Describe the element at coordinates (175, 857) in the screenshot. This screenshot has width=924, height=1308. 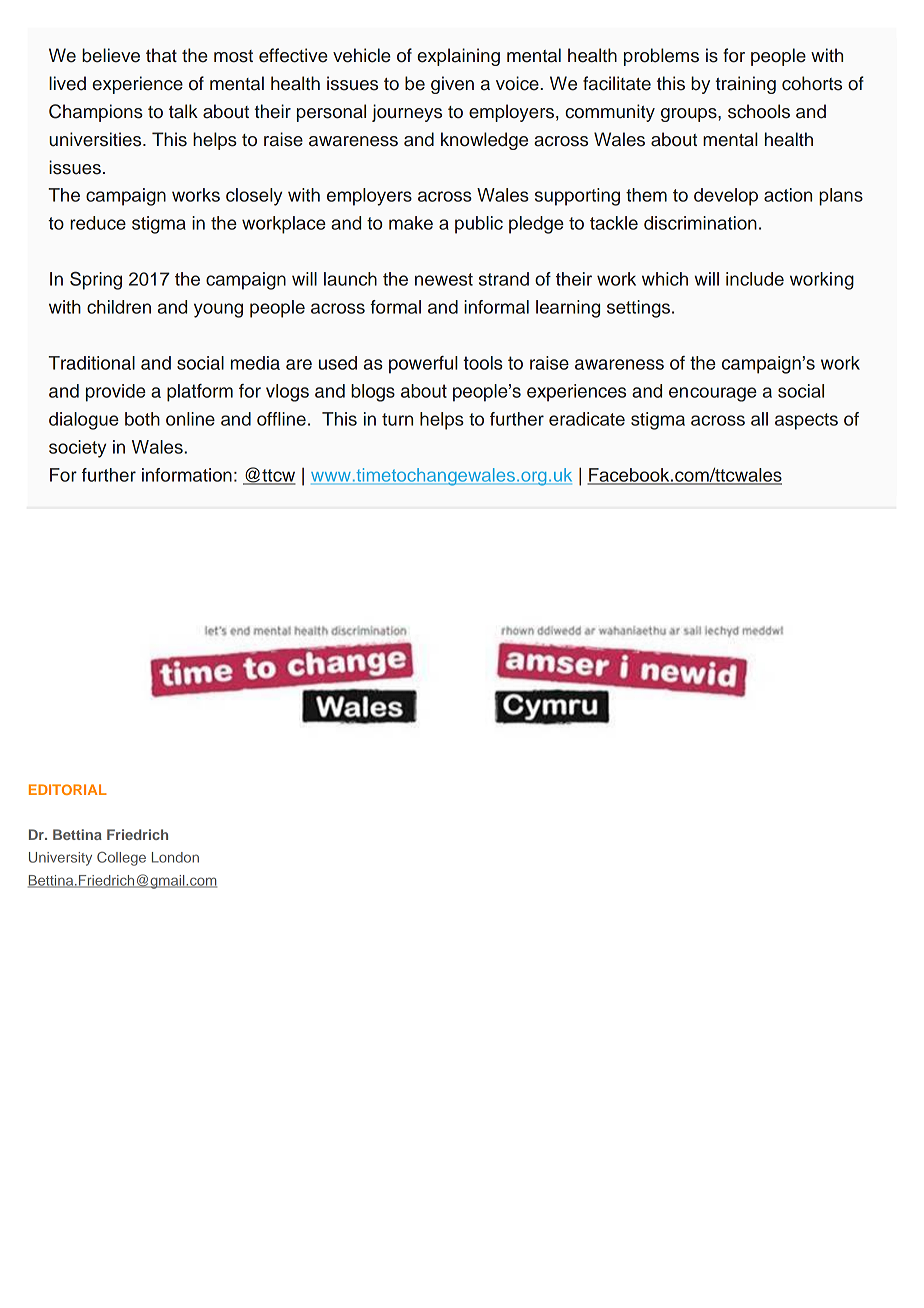
I see `London` at that location.
